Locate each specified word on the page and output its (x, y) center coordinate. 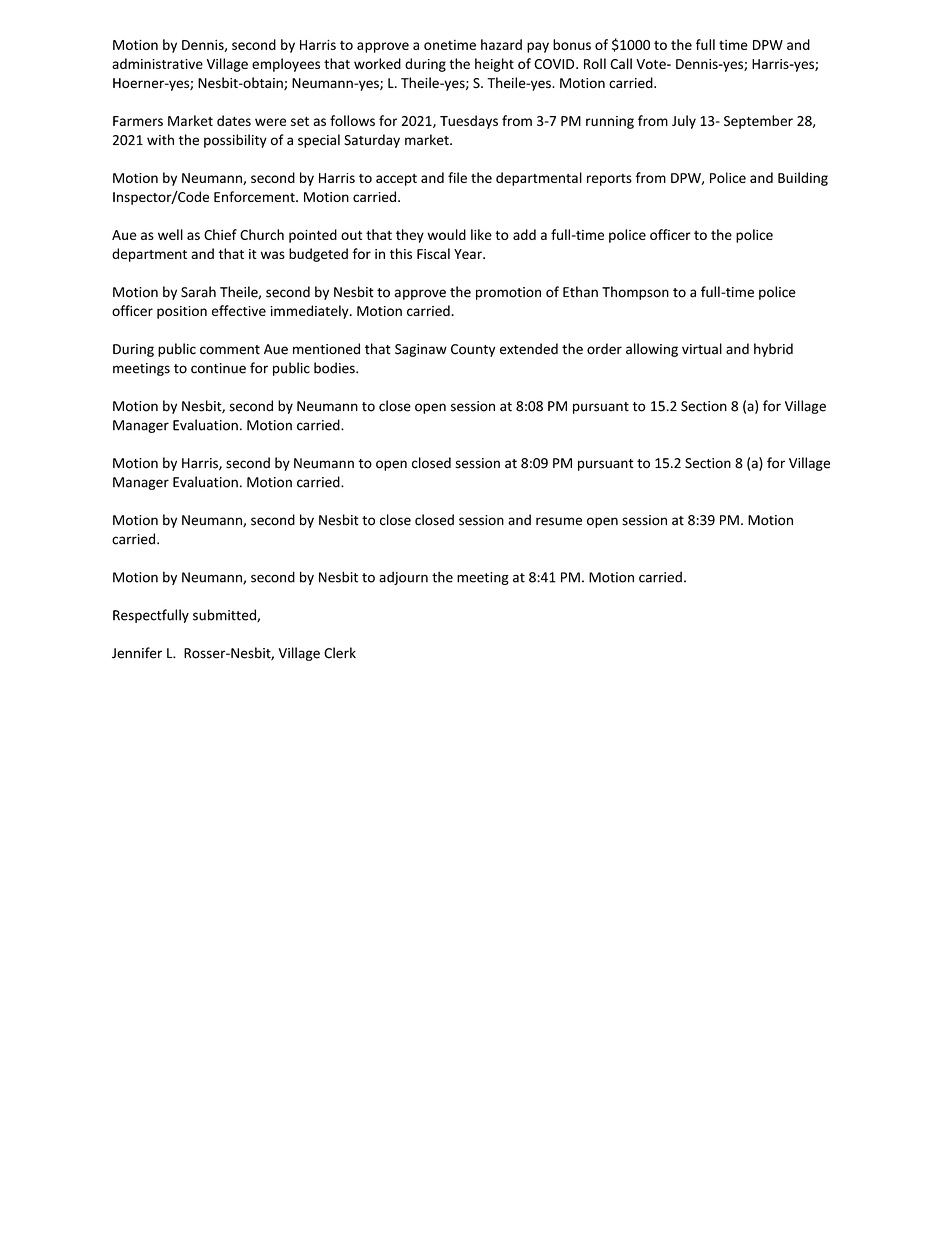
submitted (225, 615)
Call (621, 63)
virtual (702, 349)
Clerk (340, 653)
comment (230, 350)
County (473, 350)
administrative (157, 63)
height (494, 65)
